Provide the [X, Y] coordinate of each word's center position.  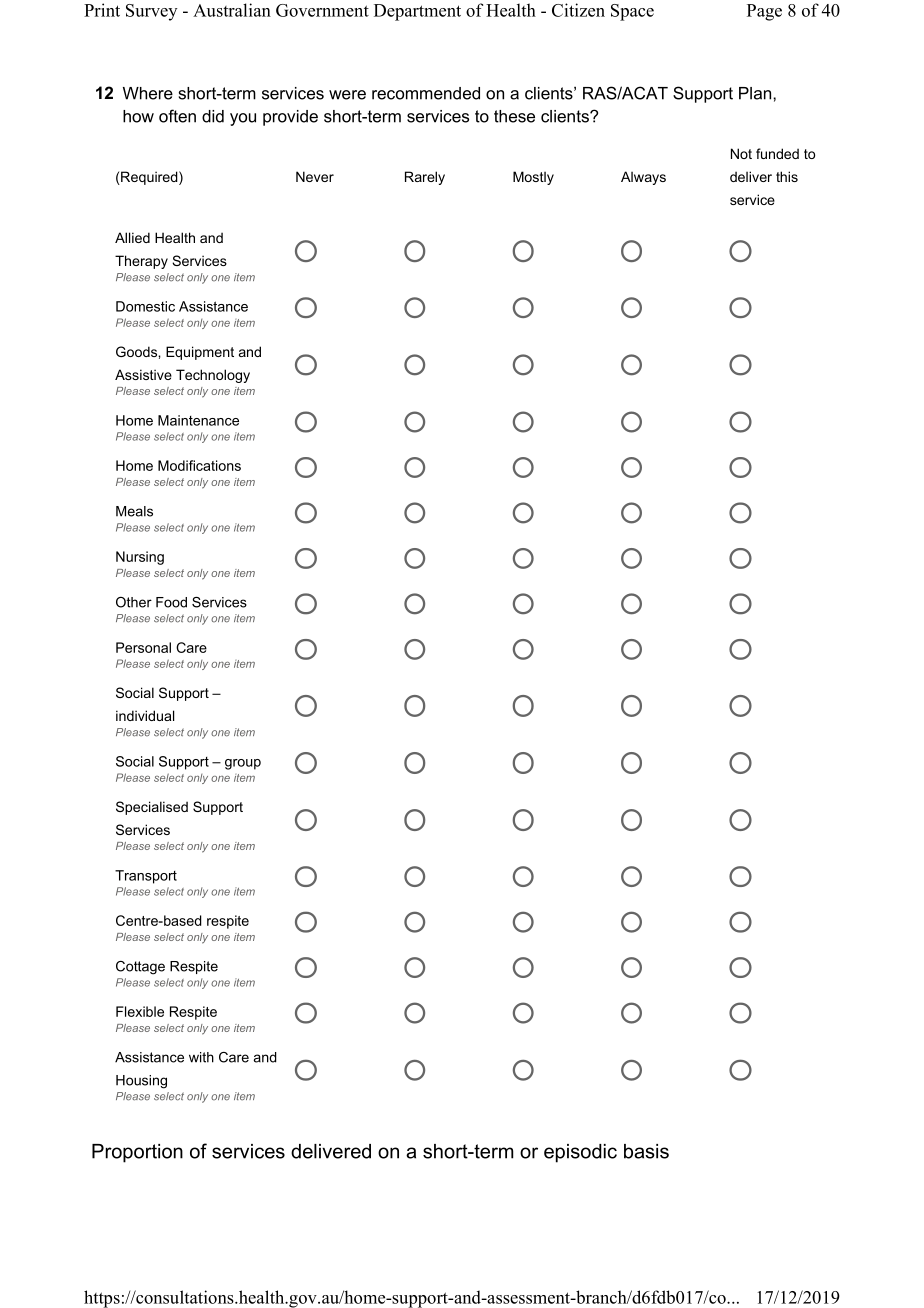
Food [171, 602]
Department [417, 12]
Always [643, 178]
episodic [580, 1153]
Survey [151, 12]
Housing [141, 1082]
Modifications [199, 465]
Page [764, 12]
